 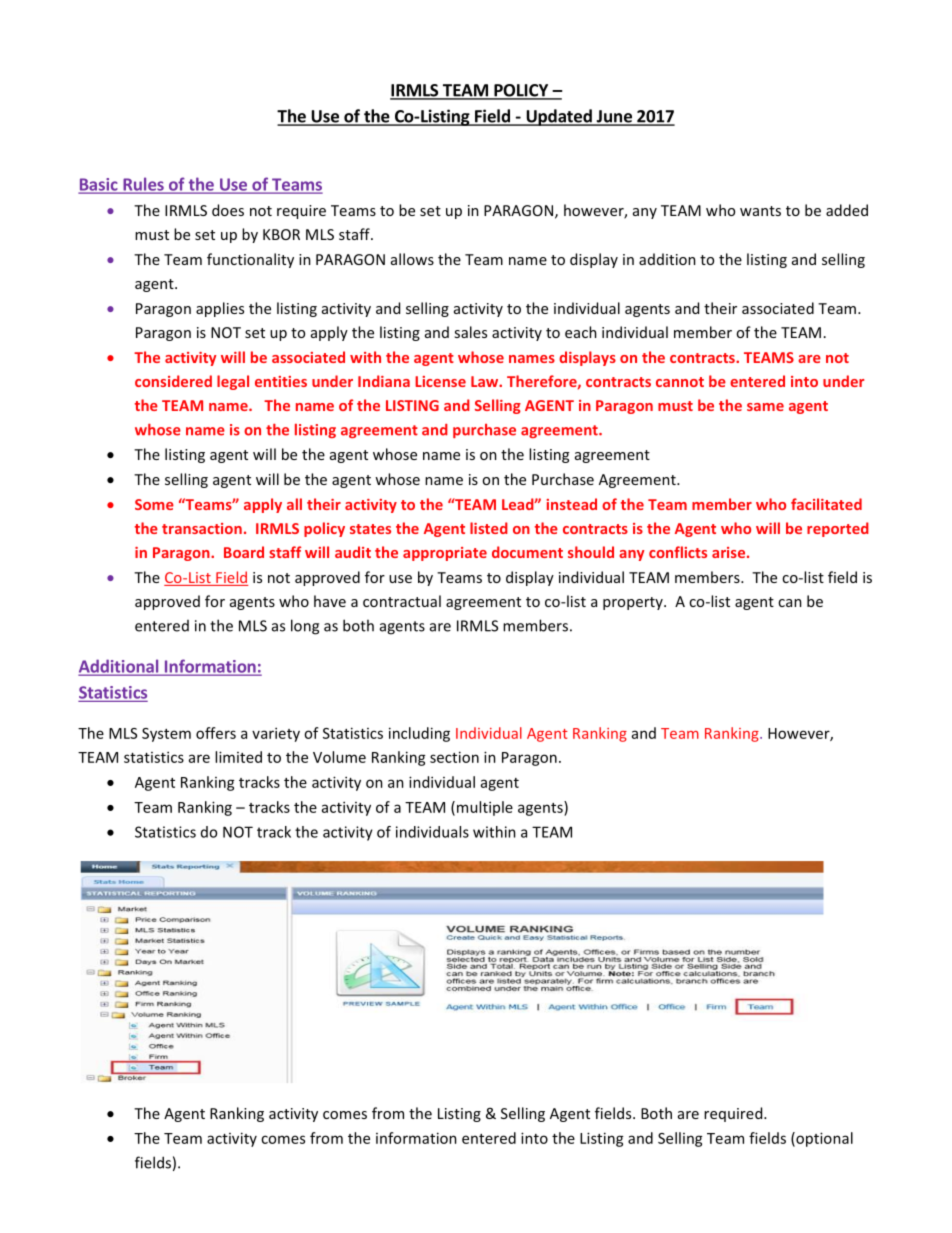 I want to click on instead, so click(x=571, y=504).
